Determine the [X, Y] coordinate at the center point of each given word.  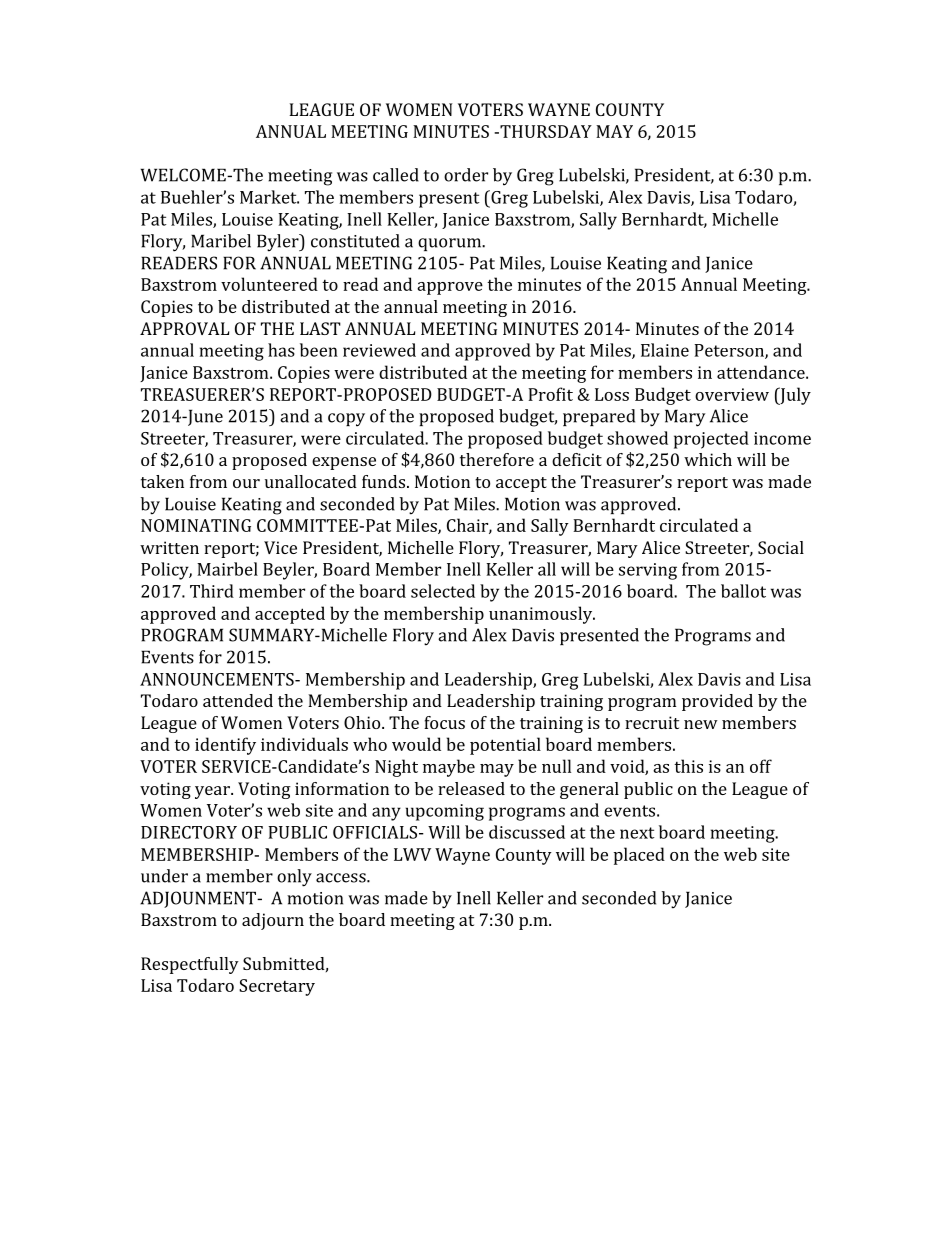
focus [444, 722]
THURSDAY [545, 131]
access [342, 878]
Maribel [221, 241]
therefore [497, 459]
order [466, 175]
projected [711, 440]
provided [717, 702]
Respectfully [190, 965]
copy [346, 420]
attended [238, 700]
